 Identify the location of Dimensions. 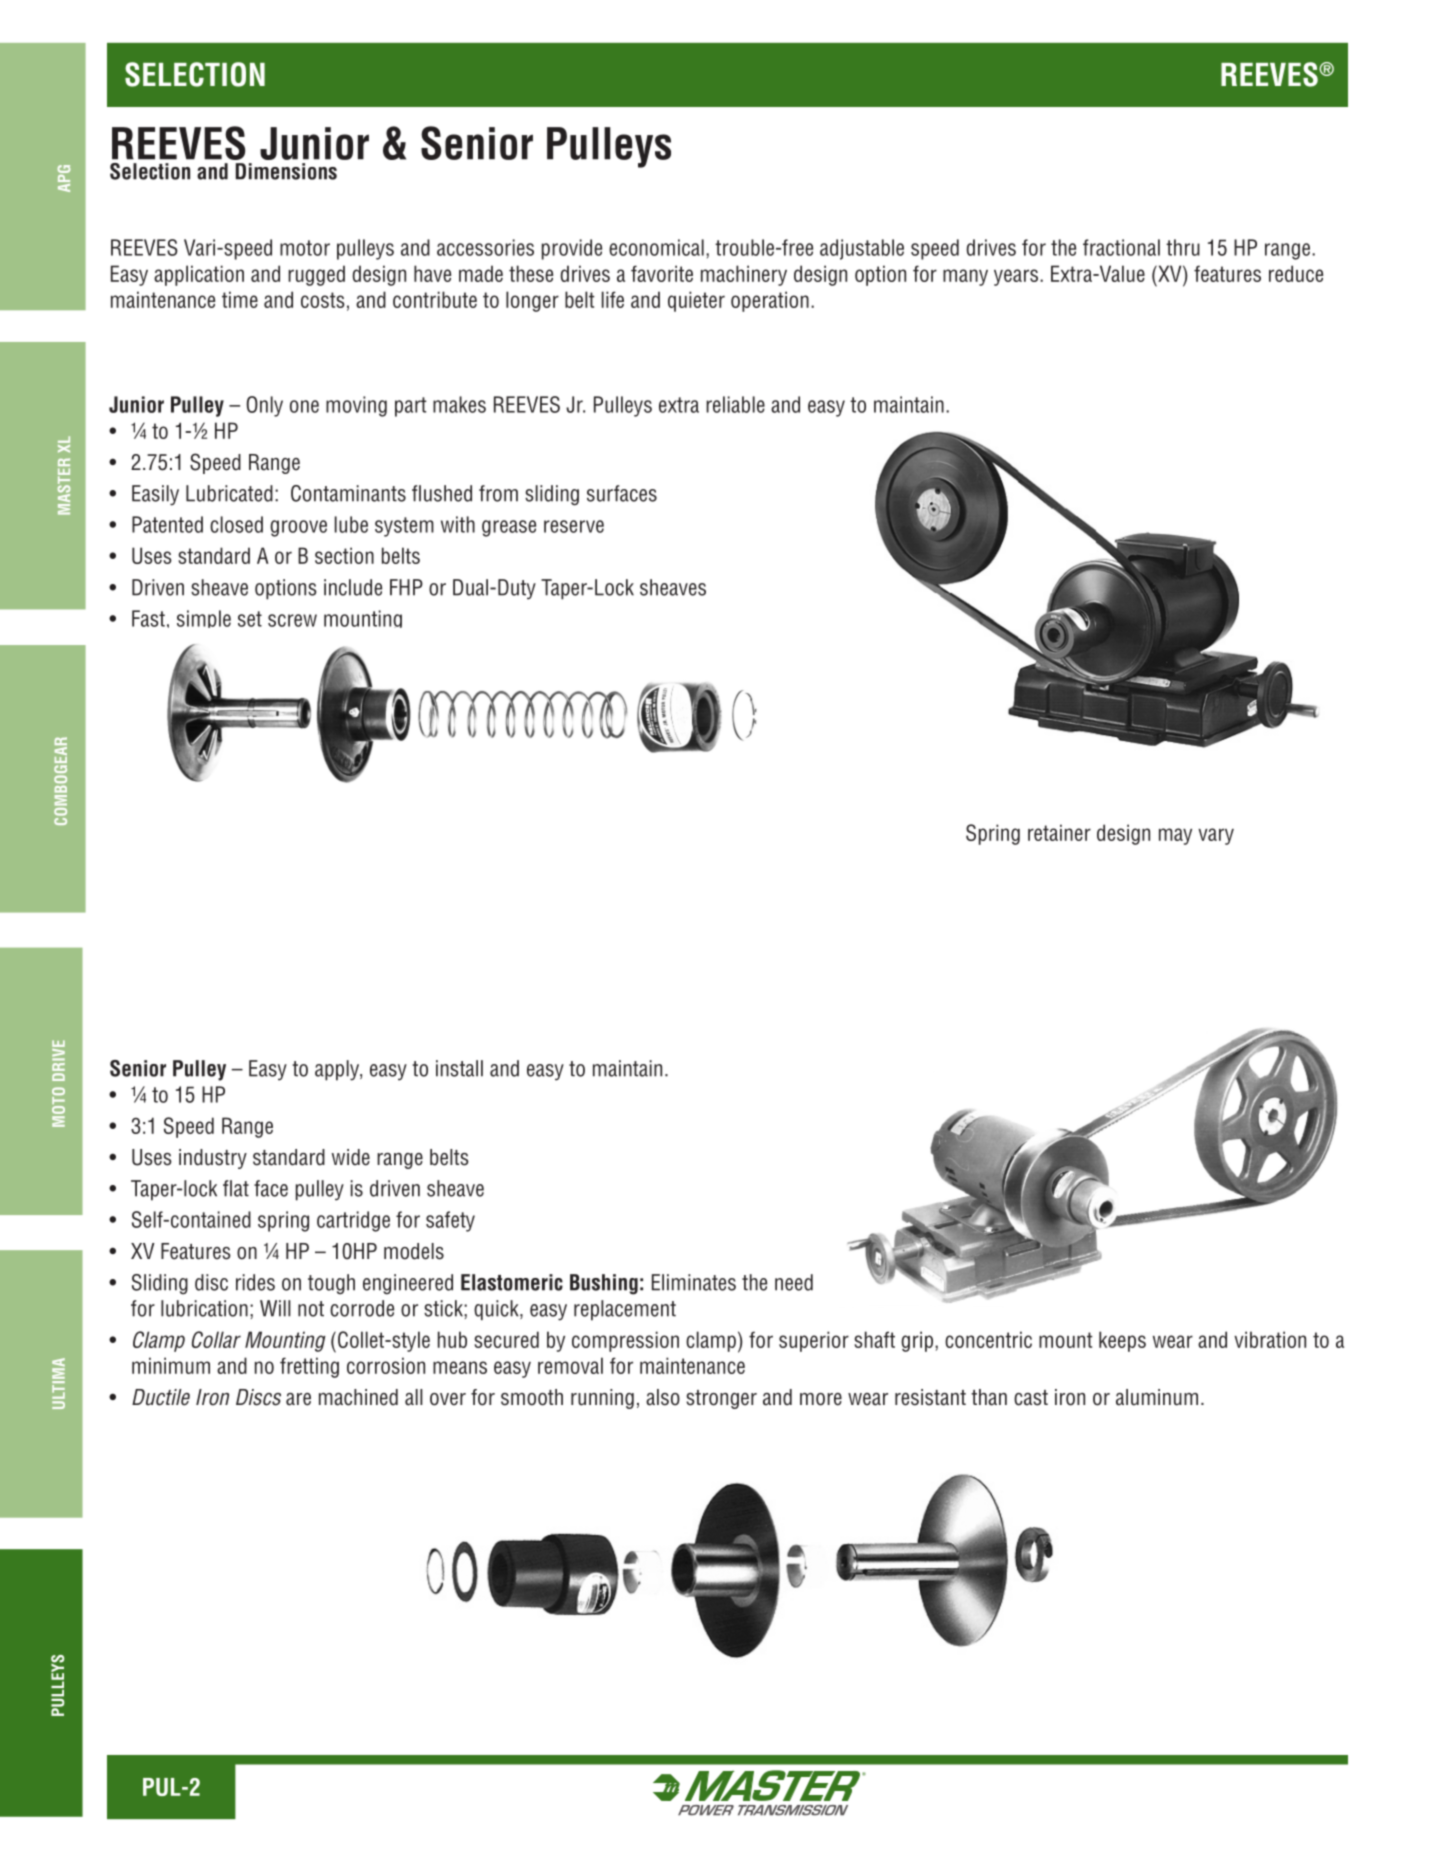
(286, 171).
